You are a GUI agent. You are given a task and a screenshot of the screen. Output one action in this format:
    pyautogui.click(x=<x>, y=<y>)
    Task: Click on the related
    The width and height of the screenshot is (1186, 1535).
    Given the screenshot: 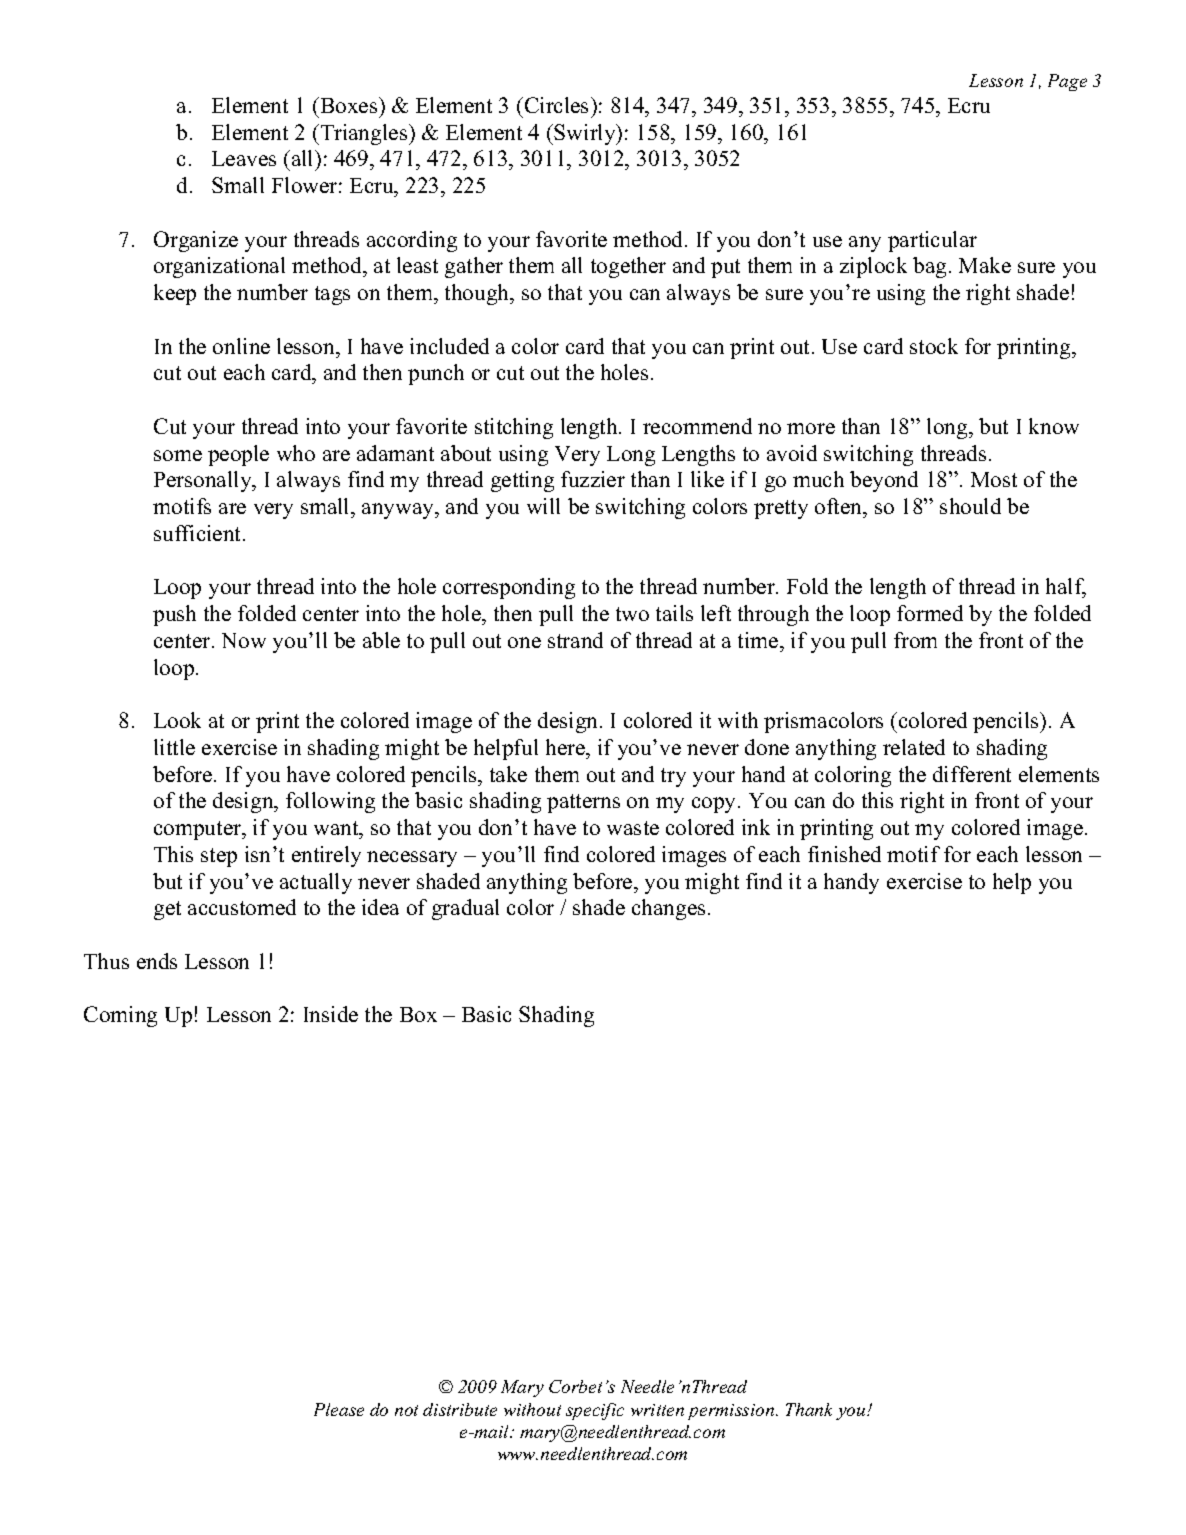 What is the action you would take?
    pyautogui.click(x=914, y=747)
